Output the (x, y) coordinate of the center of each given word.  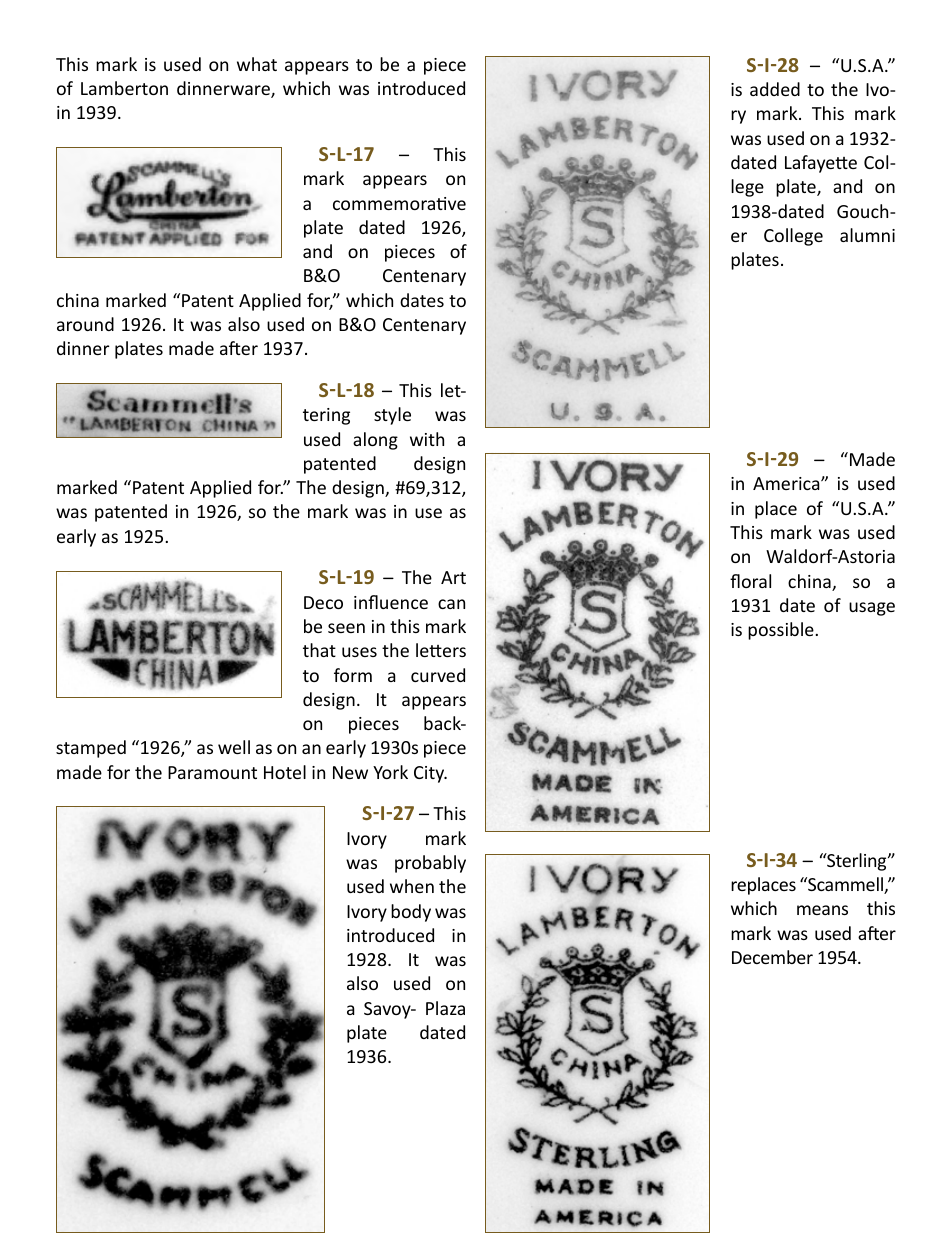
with (427, 439)
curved (438, 675)
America (787, 483)
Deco (323, 602)
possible (782, 631)
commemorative (399, 203)
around (85, 324)
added (775, 89)
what (257, 64)
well (234, 747)
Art (453, 577)
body (411, 913)
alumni (867, 235)
